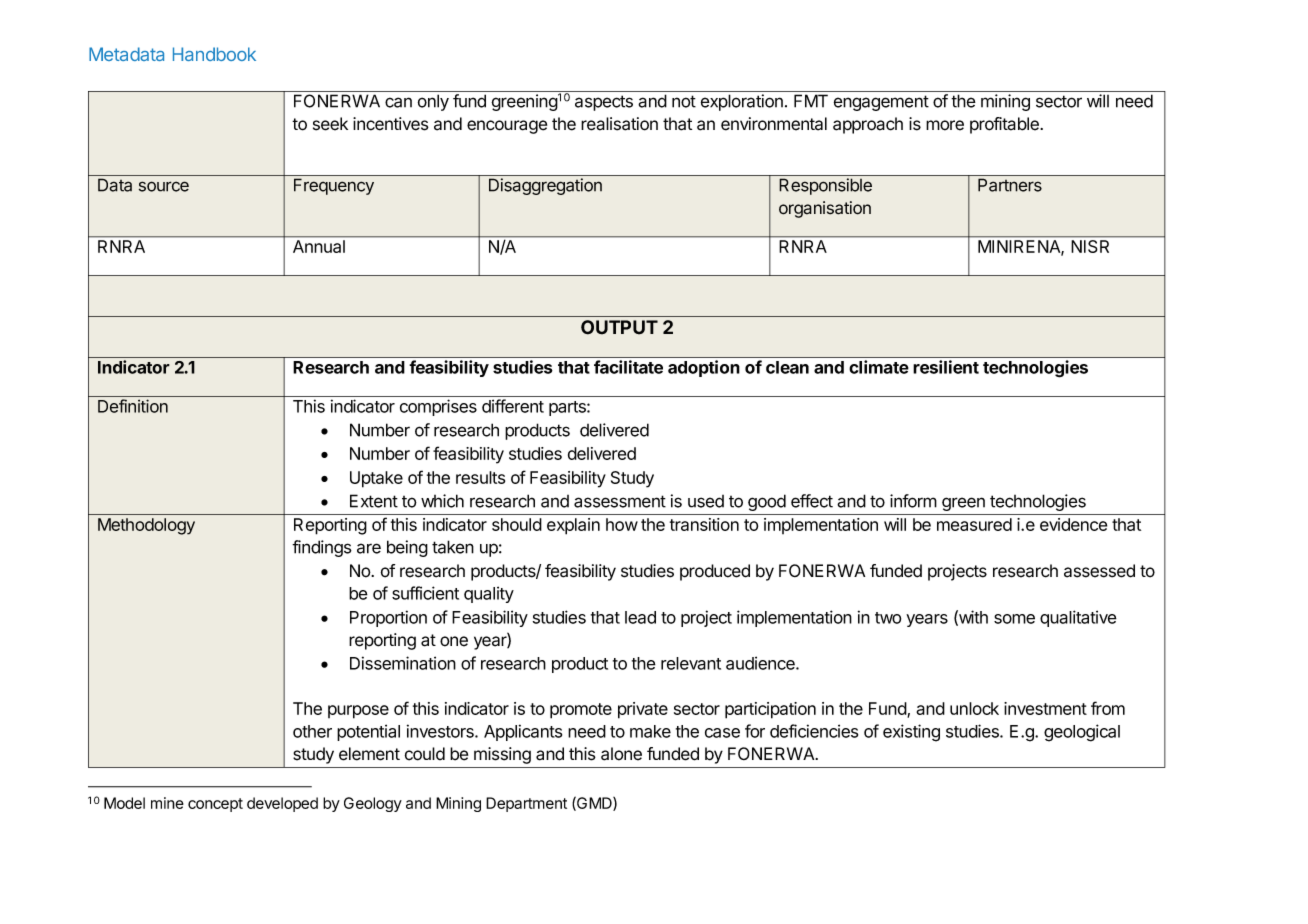 This page has width=1308, height=924. I want to click on engagement, so click(881, 103).
